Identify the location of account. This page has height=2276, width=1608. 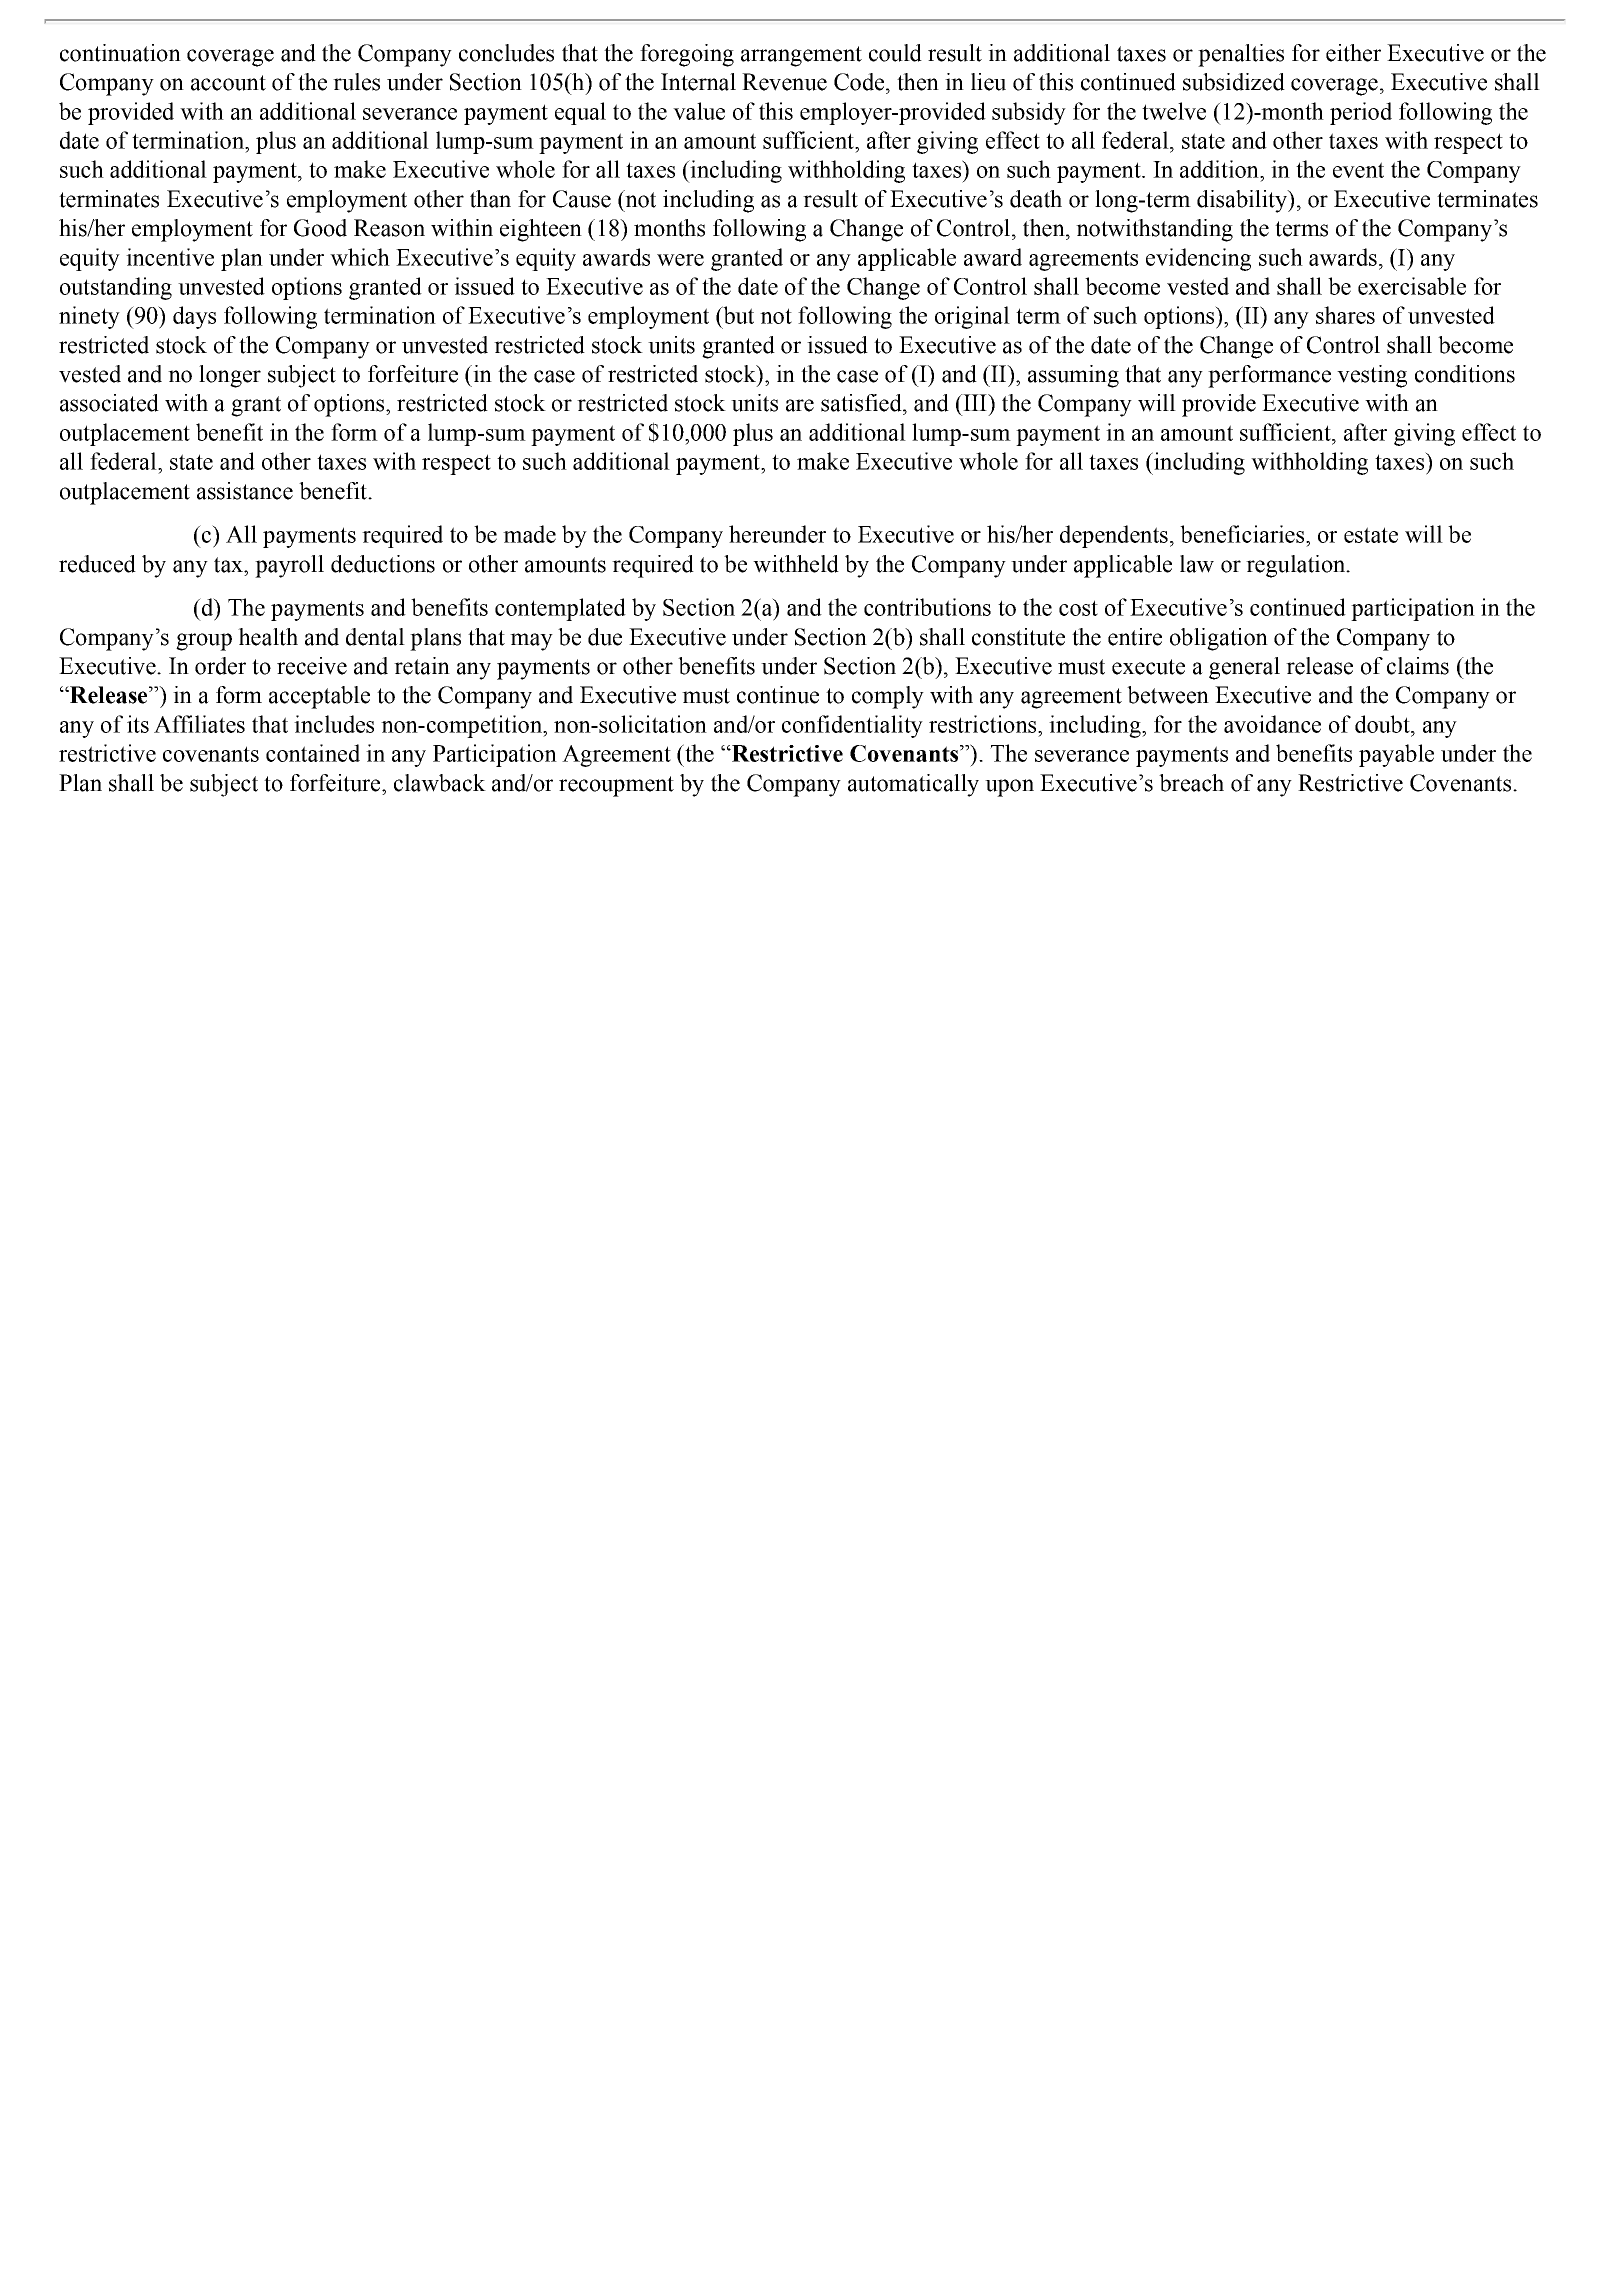
(228, 83).
